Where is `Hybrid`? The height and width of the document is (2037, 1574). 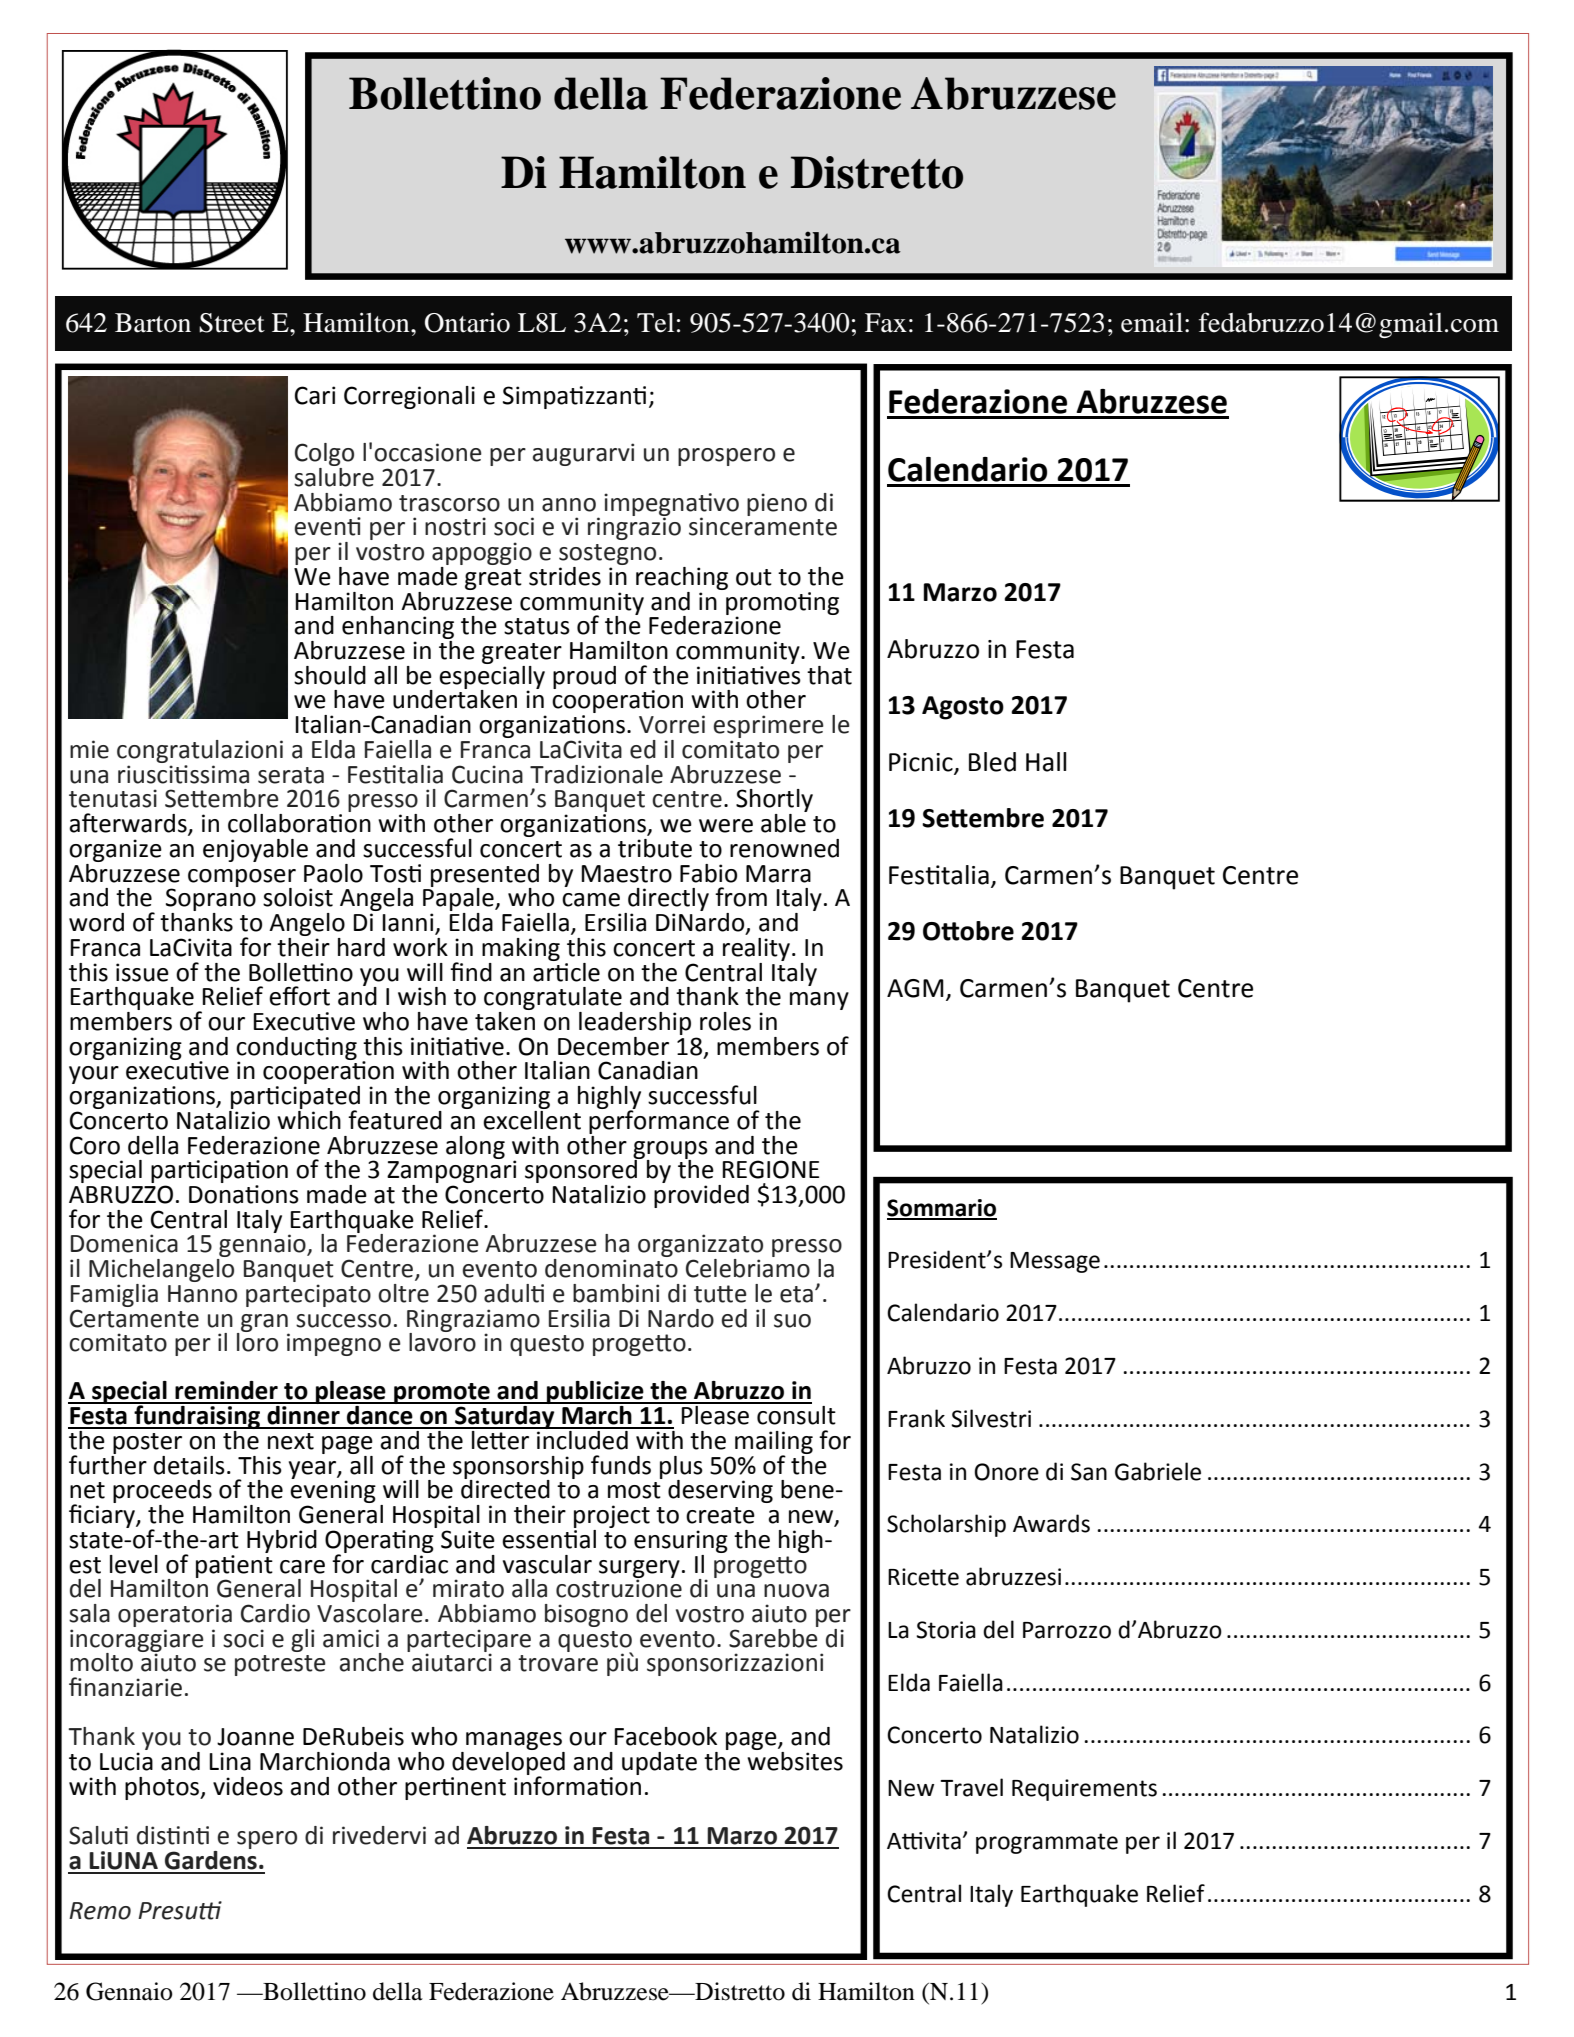
Hybrid is located at coordinates (282, 1541).
